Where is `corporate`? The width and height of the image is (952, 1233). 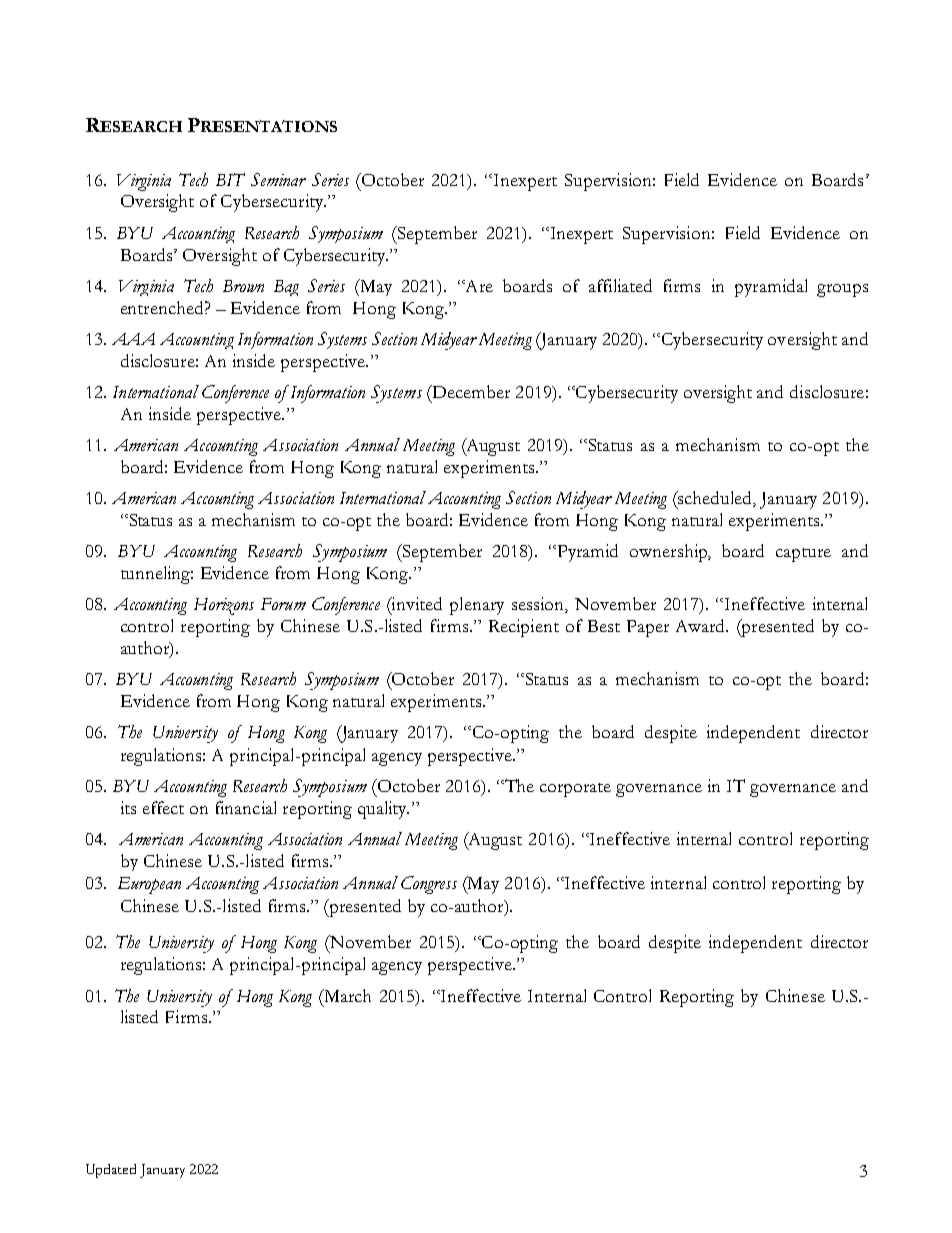
corporate is located at coordinates (575, 790).
